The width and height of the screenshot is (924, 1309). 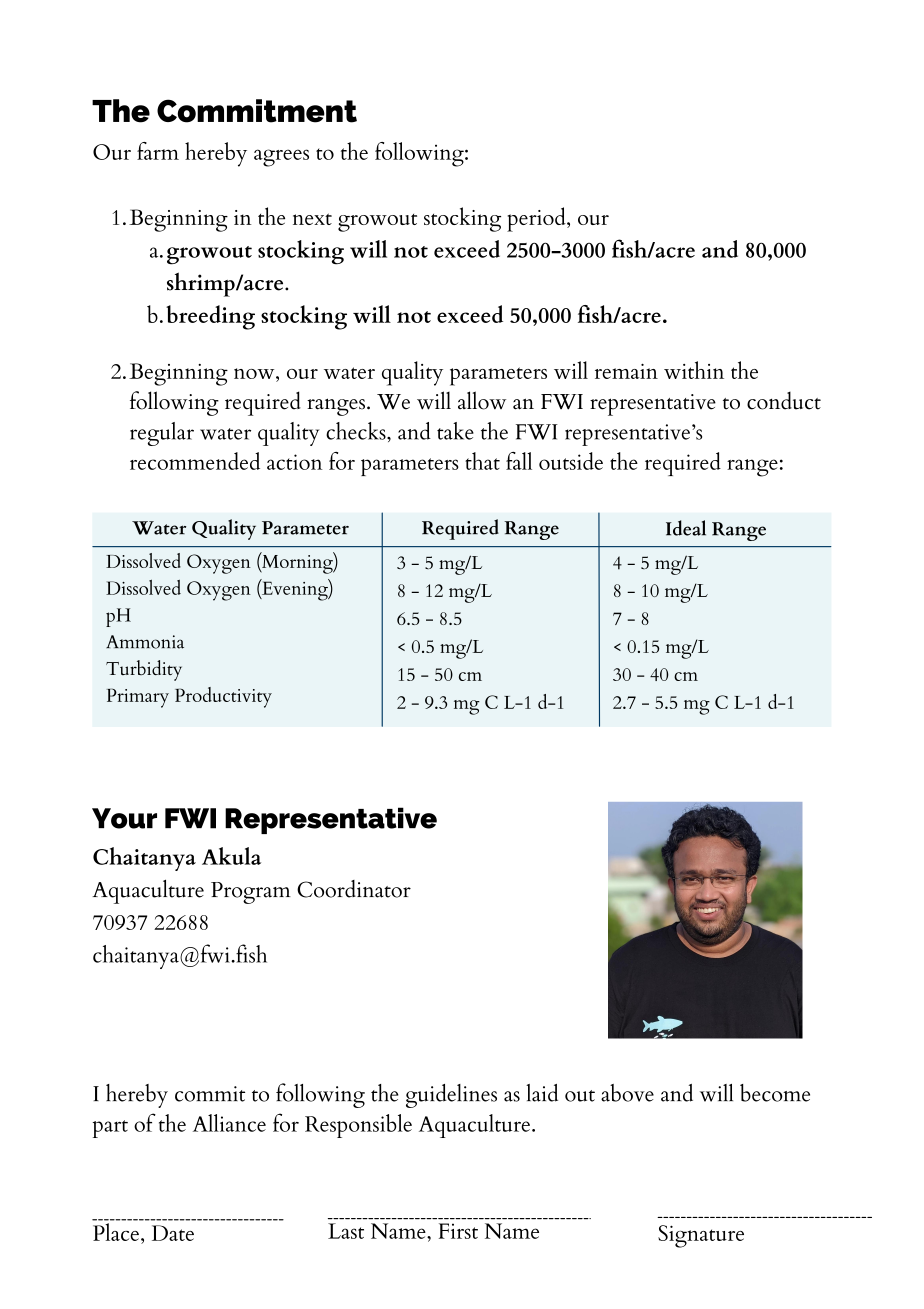 I want to click on guidelines, so click(x=451, y=1096).
